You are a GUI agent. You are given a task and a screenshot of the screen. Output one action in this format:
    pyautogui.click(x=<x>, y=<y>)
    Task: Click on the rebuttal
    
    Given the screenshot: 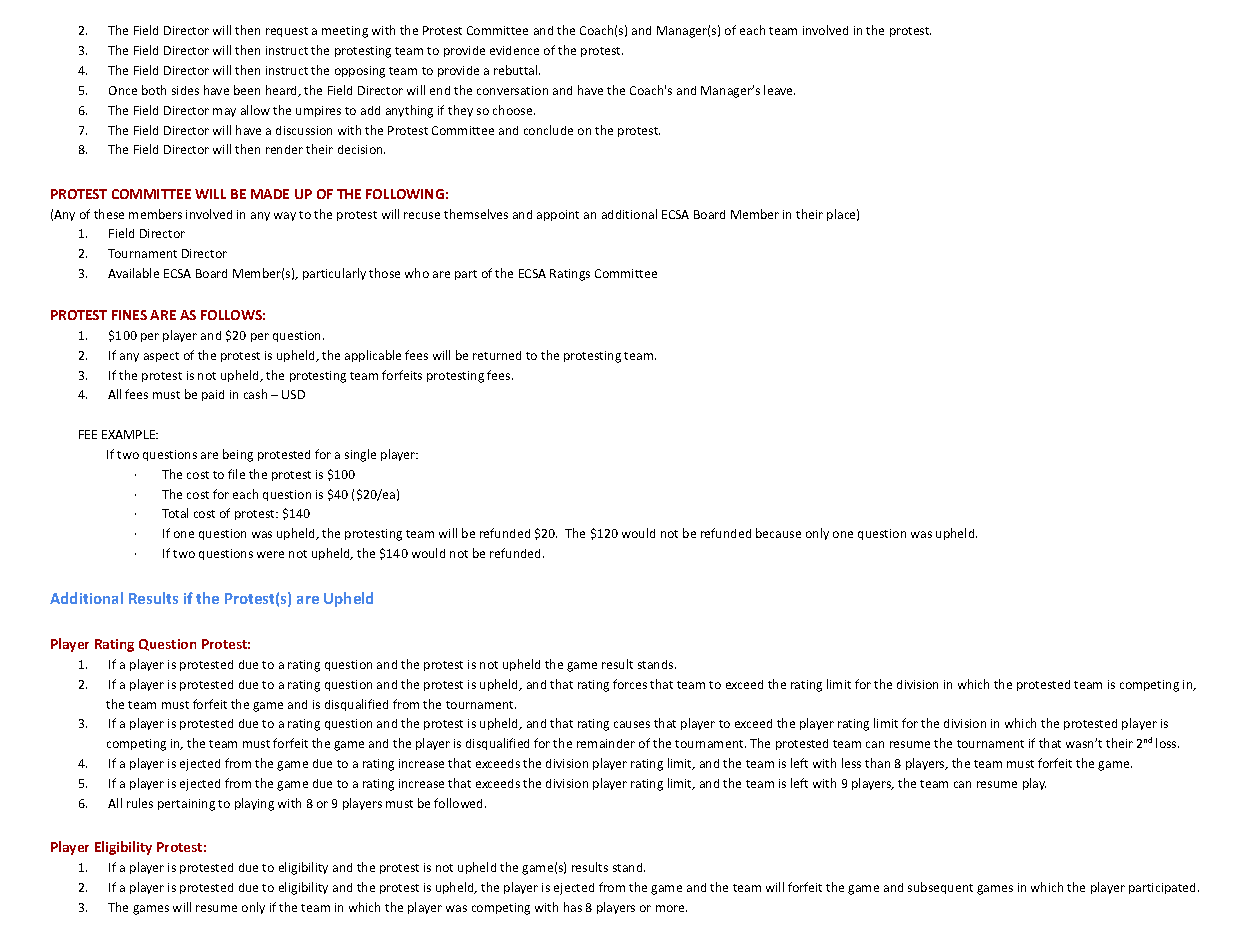 What is the action you would take?
    pyautogui.click(x=517, y=70)
